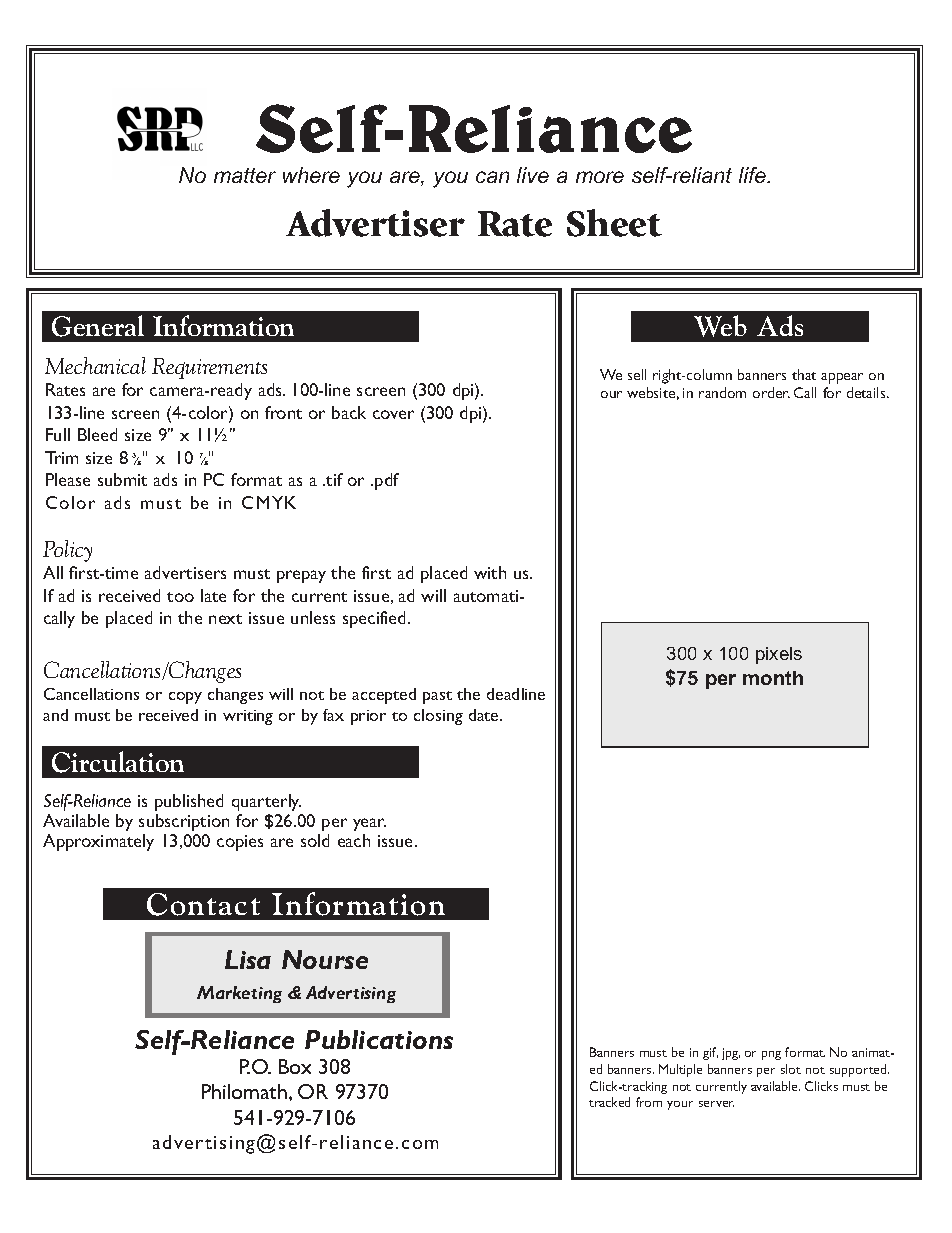 This screenshot has width=952, height=1233. What do you see at coordinates (779, 655) in the screenshot?
I see `pixels` at bounding box center [779, 655].
